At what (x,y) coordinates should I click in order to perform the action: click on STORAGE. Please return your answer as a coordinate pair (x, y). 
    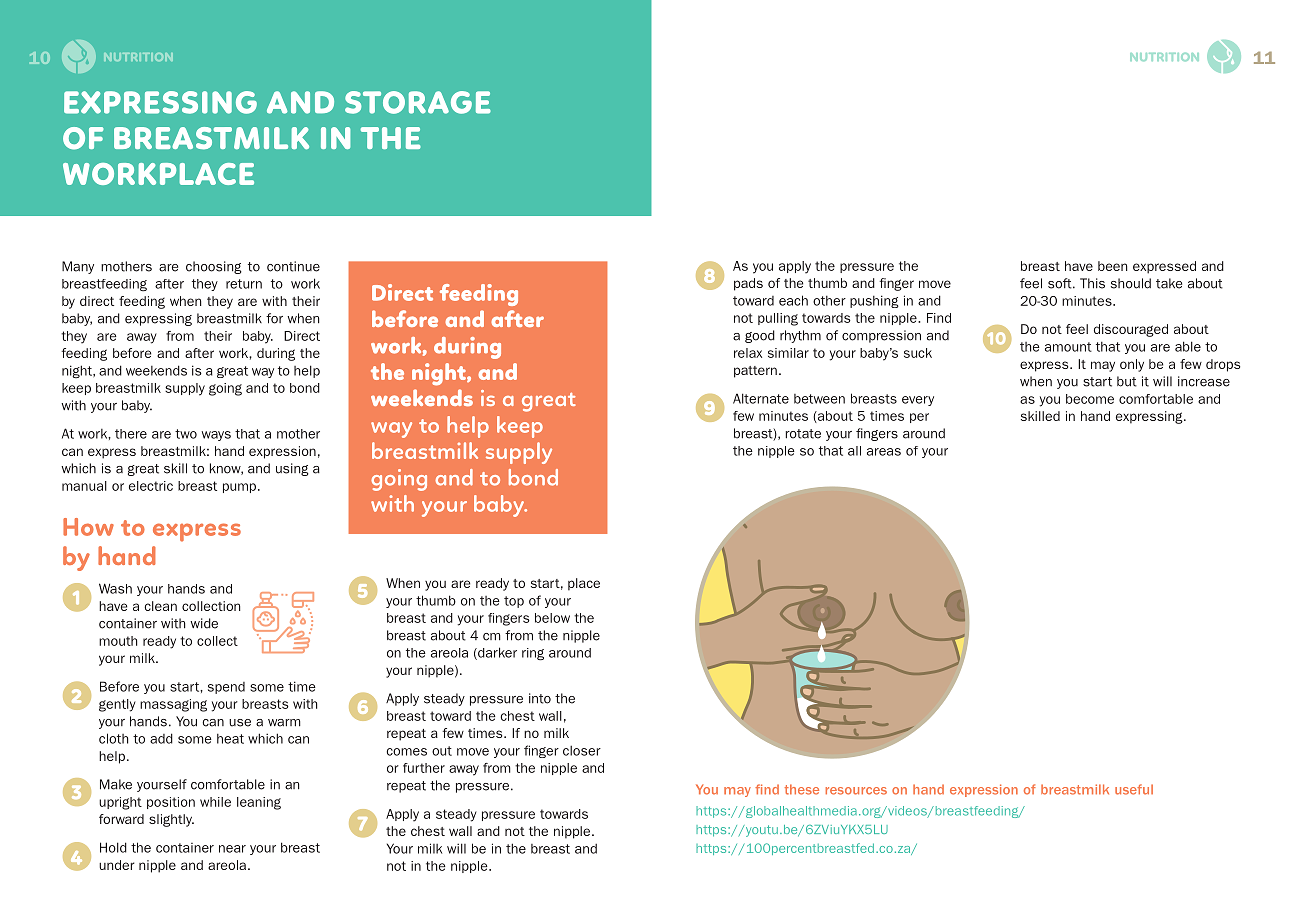
    Looking at the image, I should click on (418, 102).
